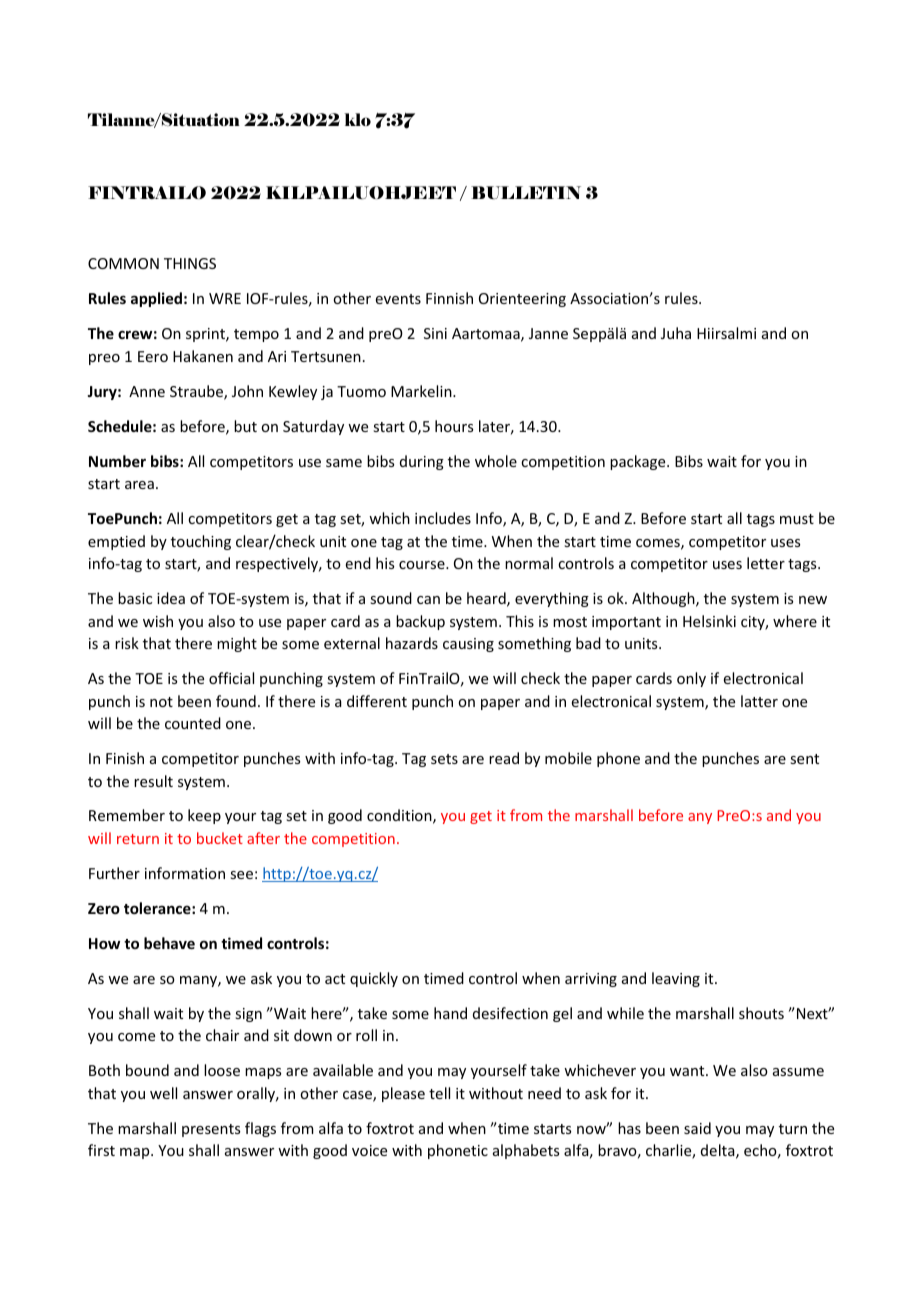 This screenshot has height=1308, width=924. What do you see at coordinates (522, 300) in the screenshot?
I see `Orienteering` at bounding box center [522, 300].
